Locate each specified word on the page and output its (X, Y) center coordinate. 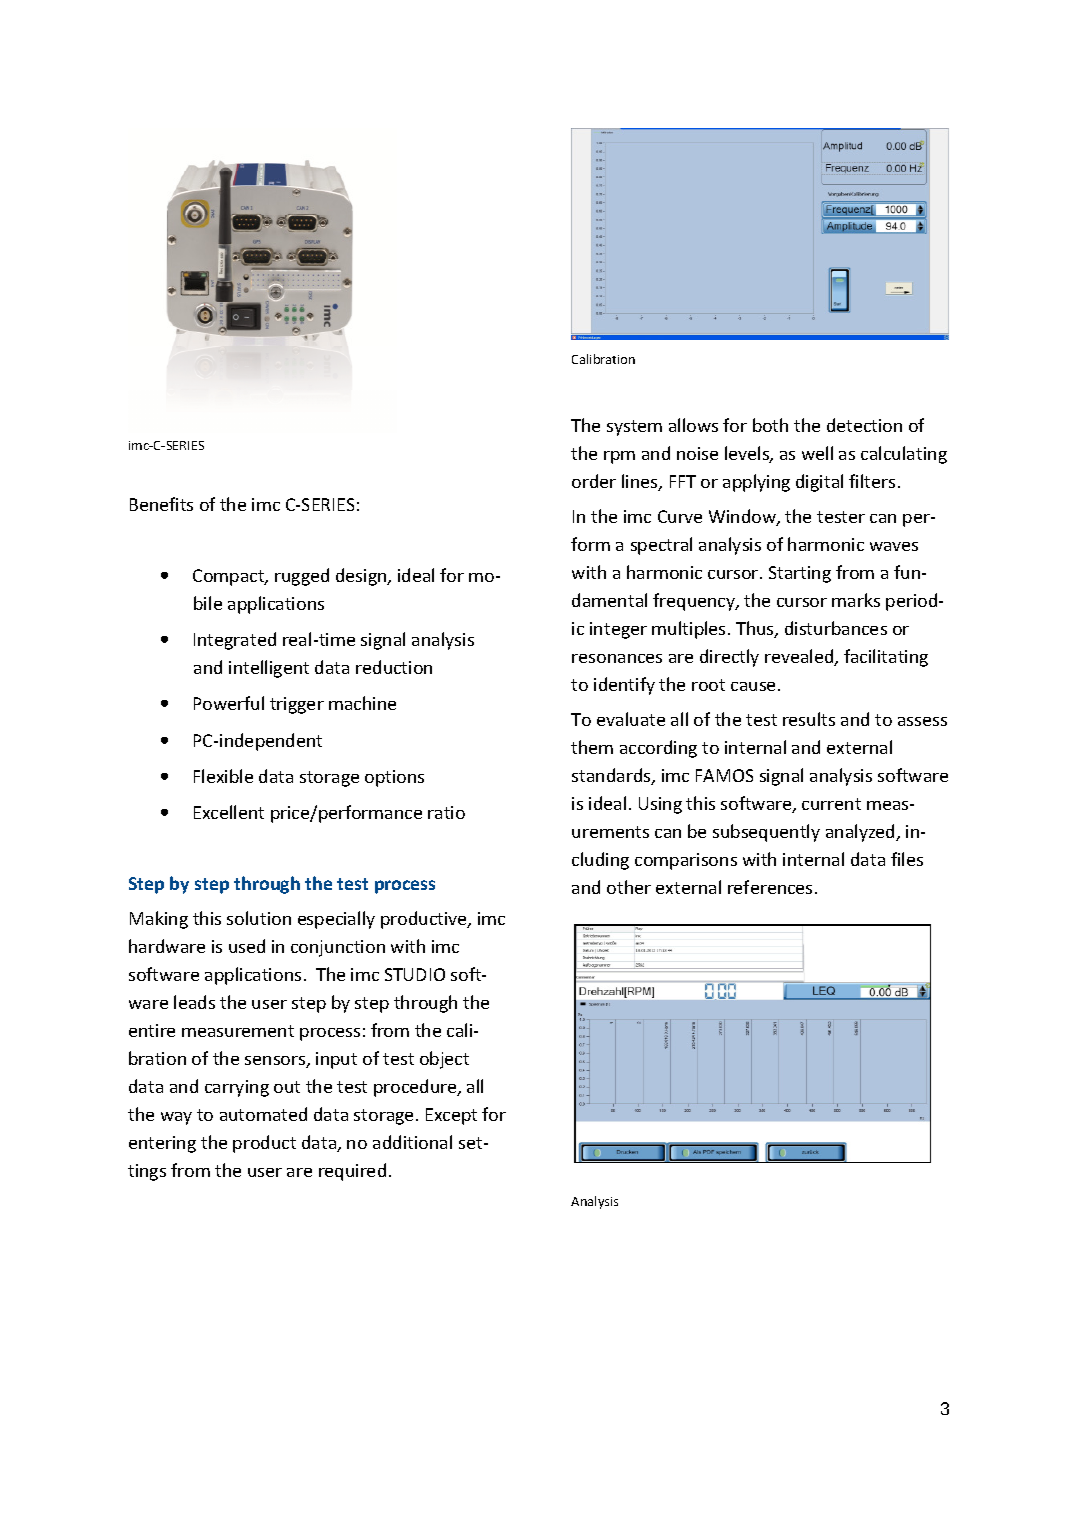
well (817, 453)
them (592, 747)
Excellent (229, 812)
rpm (619, 457)
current (831, 804)
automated (263, 1114)
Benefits (161, 504)
